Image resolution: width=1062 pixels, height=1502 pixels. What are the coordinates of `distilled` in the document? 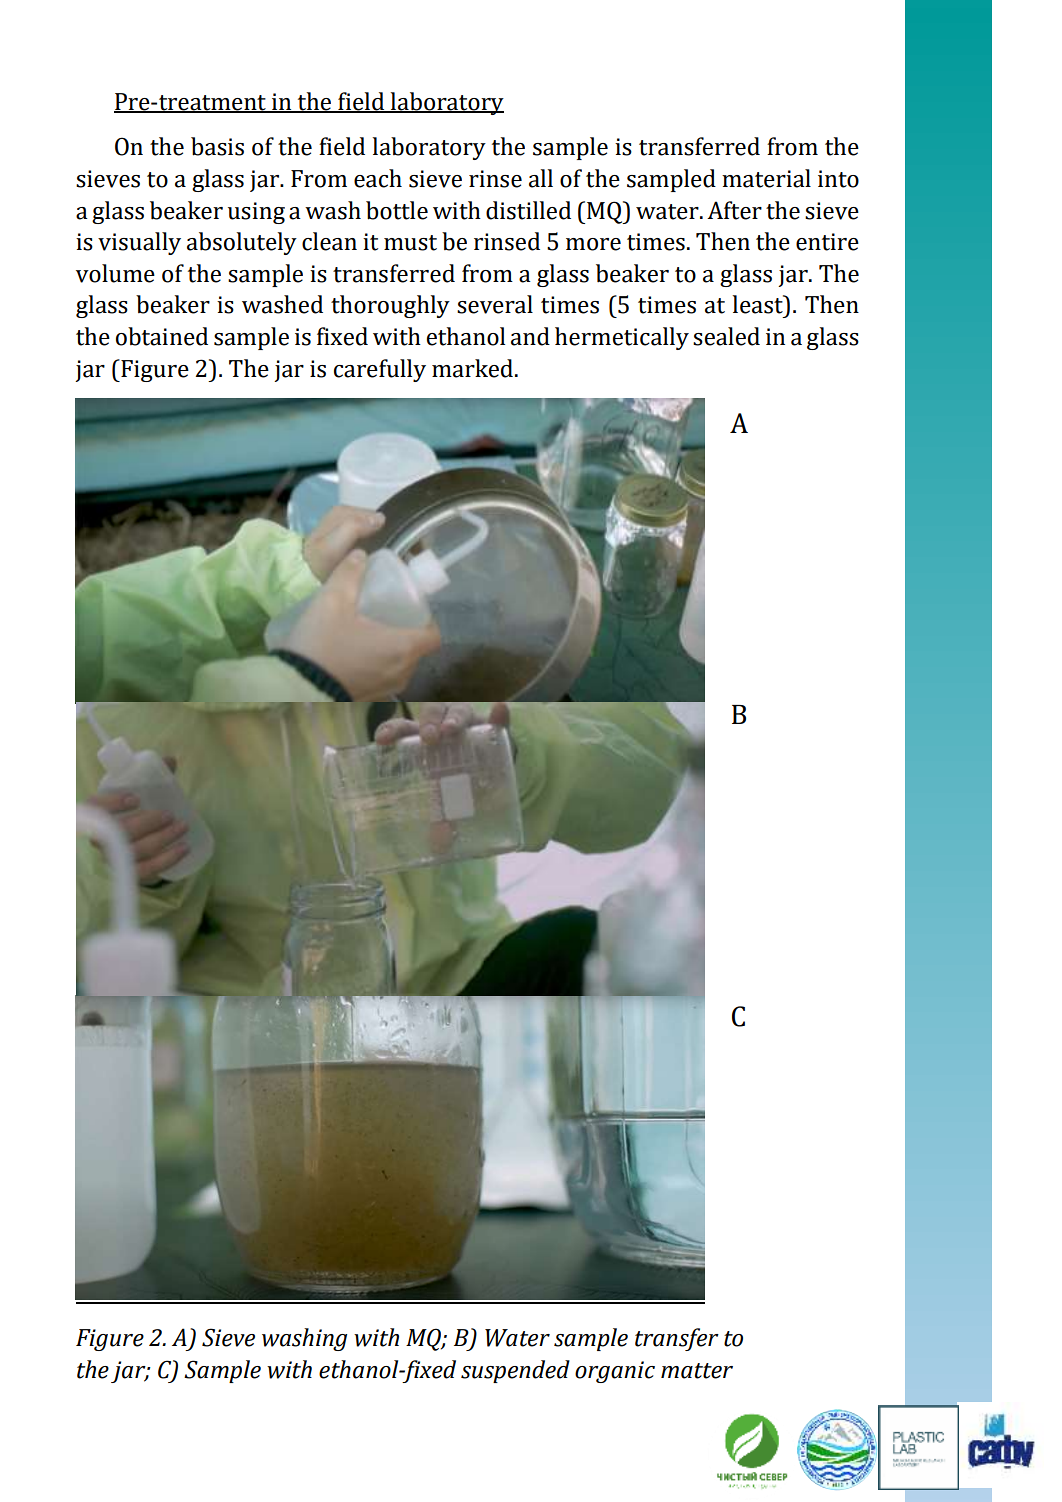 It's located at (528, 210).
